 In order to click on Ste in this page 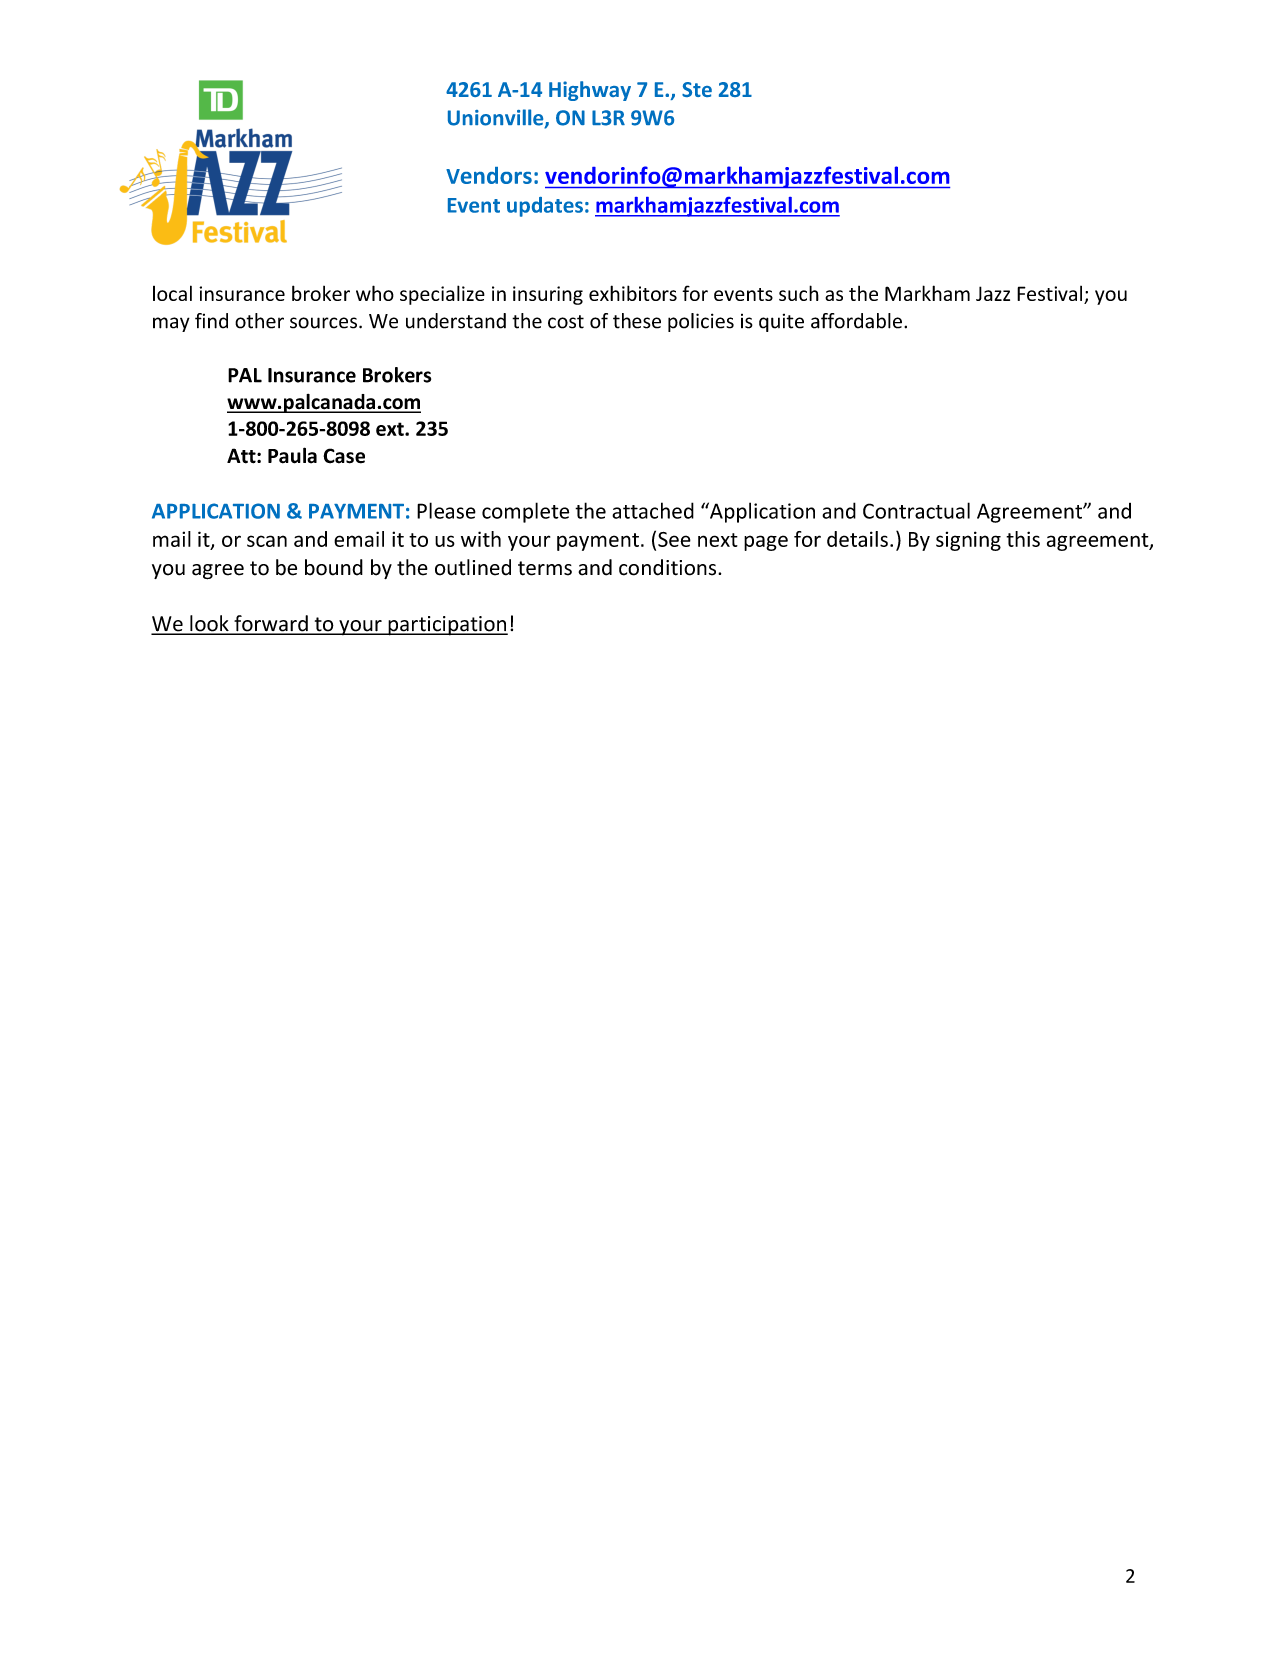, I will do `click(697, 89)`.
